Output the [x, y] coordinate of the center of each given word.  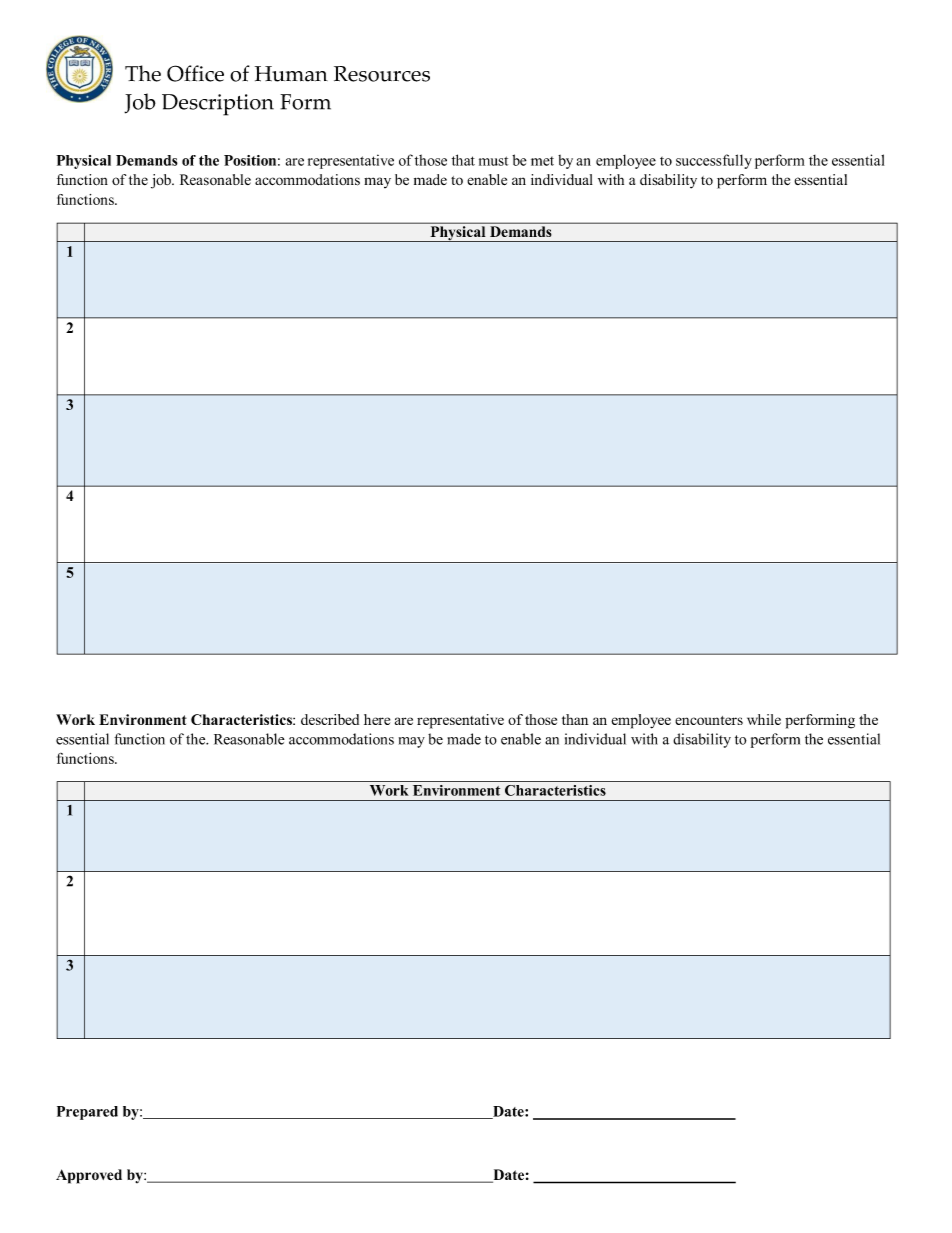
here [377, 719]
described [330, 719]
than [575, 719]
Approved [89, 1176]
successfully [714, 161]
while [764, 719]
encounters [709, 720]
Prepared [87, 1113]
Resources [382, 74]
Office [195, 73]
